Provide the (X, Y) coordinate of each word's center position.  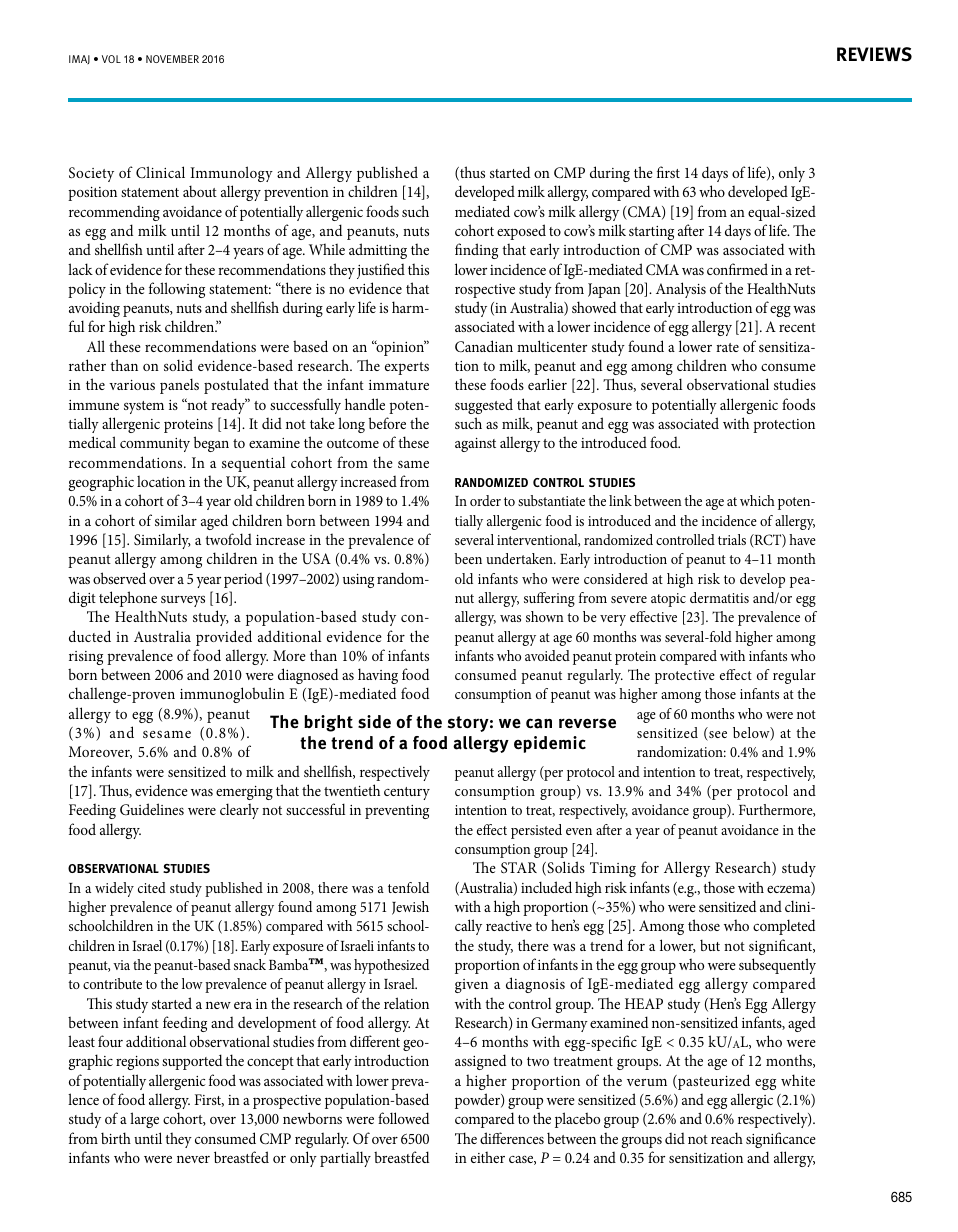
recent (797, 327)
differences (512, 1138)
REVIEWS (874, 54)
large (144, 1120)
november (172, 59)
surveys (183, 601)
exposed (521, 232)
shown (545, 616)
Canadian (484, 346)
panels (179, 386)
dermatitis (719, 597)
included (546, 887)
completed (784, 927)
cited (152, 887)
